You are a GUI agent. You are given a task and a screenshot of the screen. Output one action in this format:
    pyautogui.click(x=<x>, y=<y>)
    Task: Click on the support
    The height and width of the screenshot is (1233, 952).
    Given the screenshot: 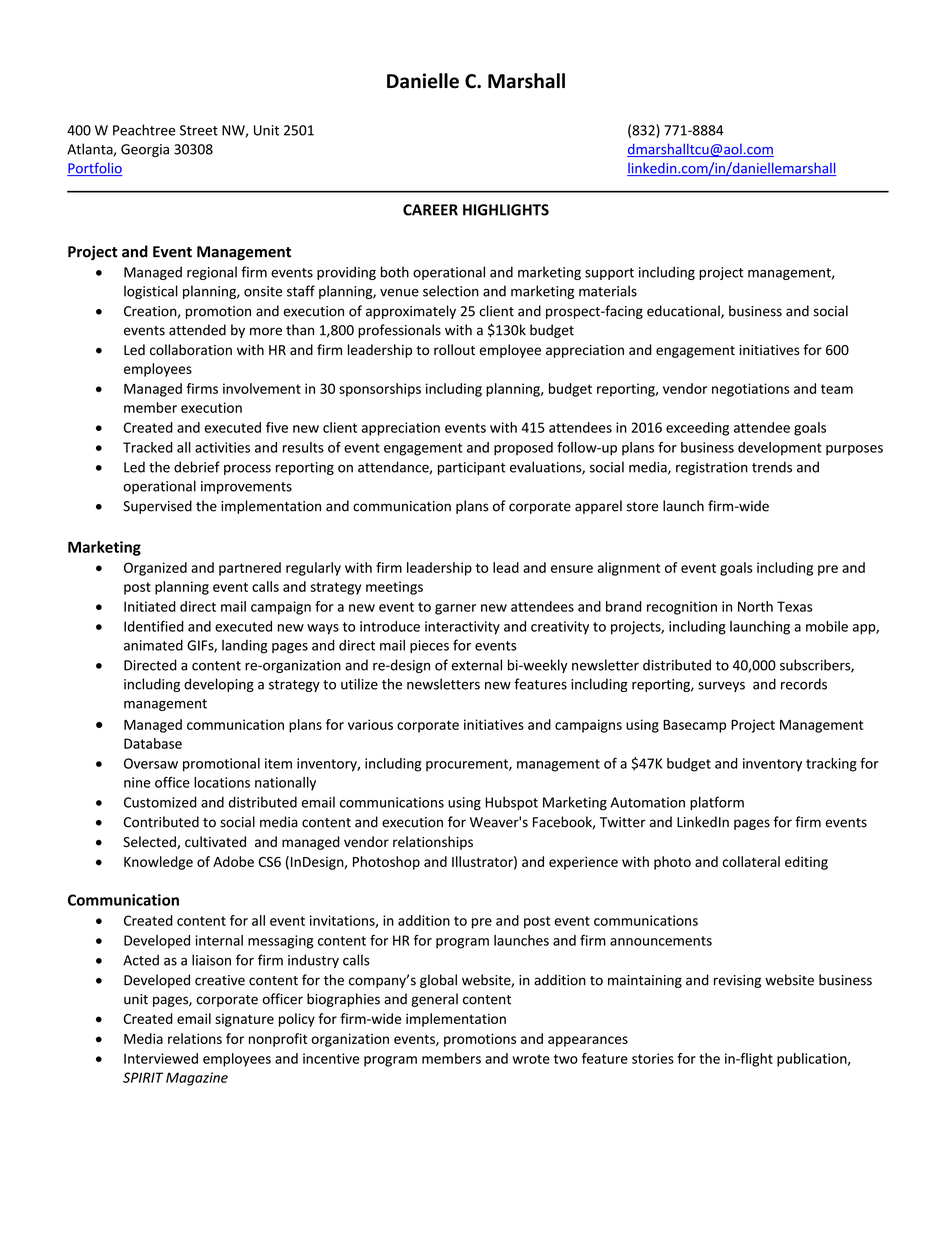 What is the action you would take?
    pyautogui.click(x=609, y=274)
